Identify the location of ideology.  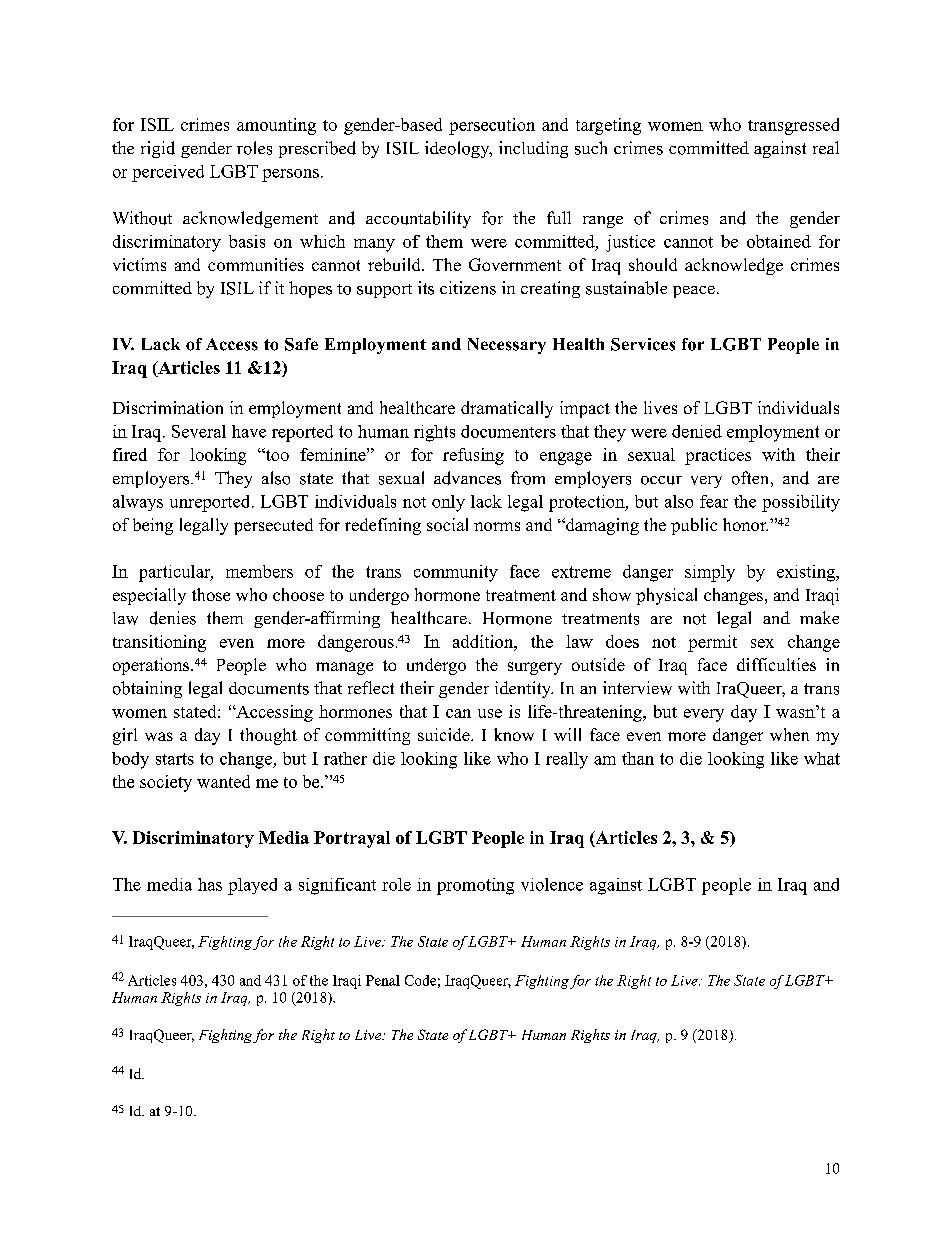
(458, 149).
